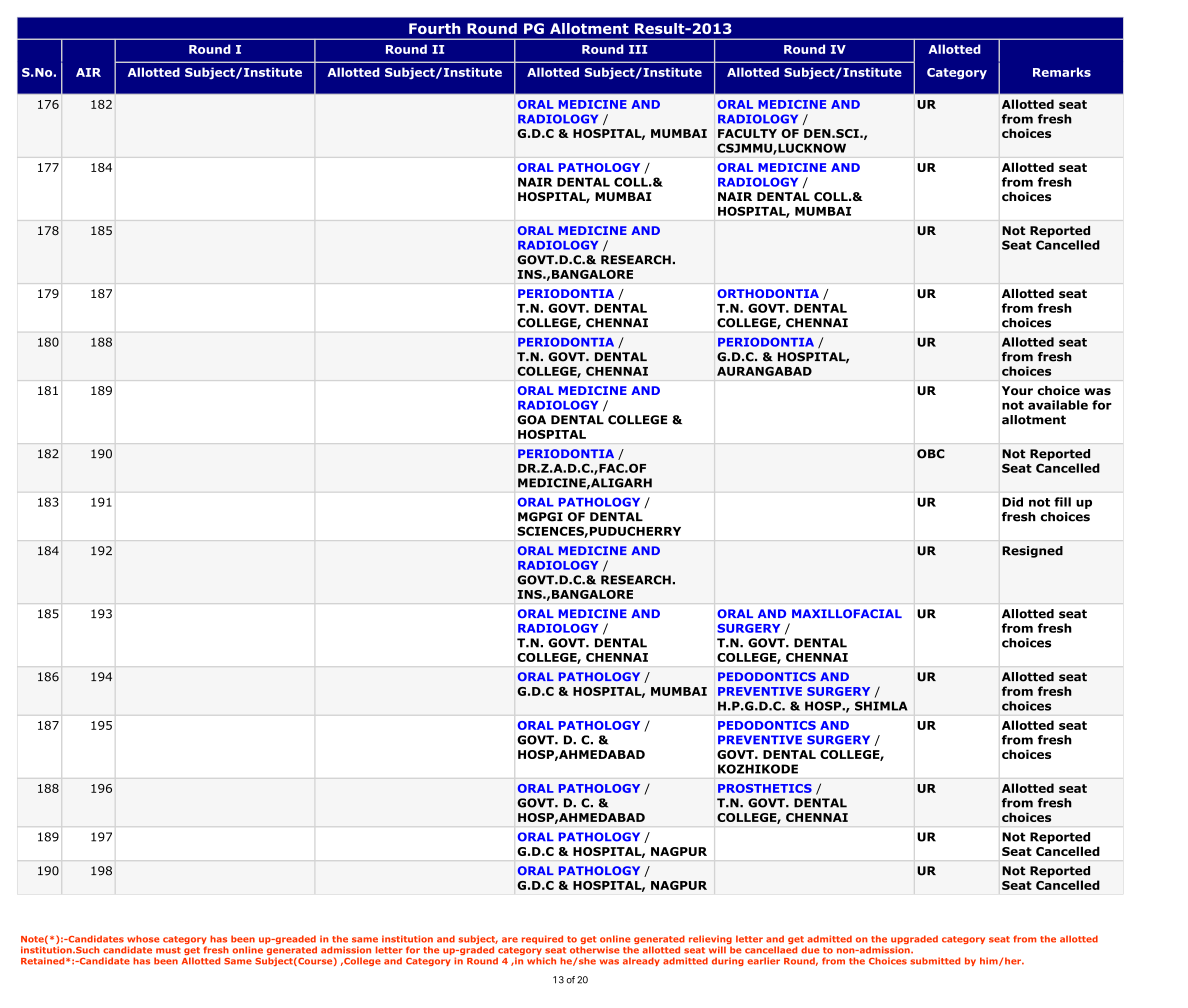 This screenshot has width=1188, height=1008. Describe the element at coordinates (168, 950) in the screenshot. I see `must` at that location.
